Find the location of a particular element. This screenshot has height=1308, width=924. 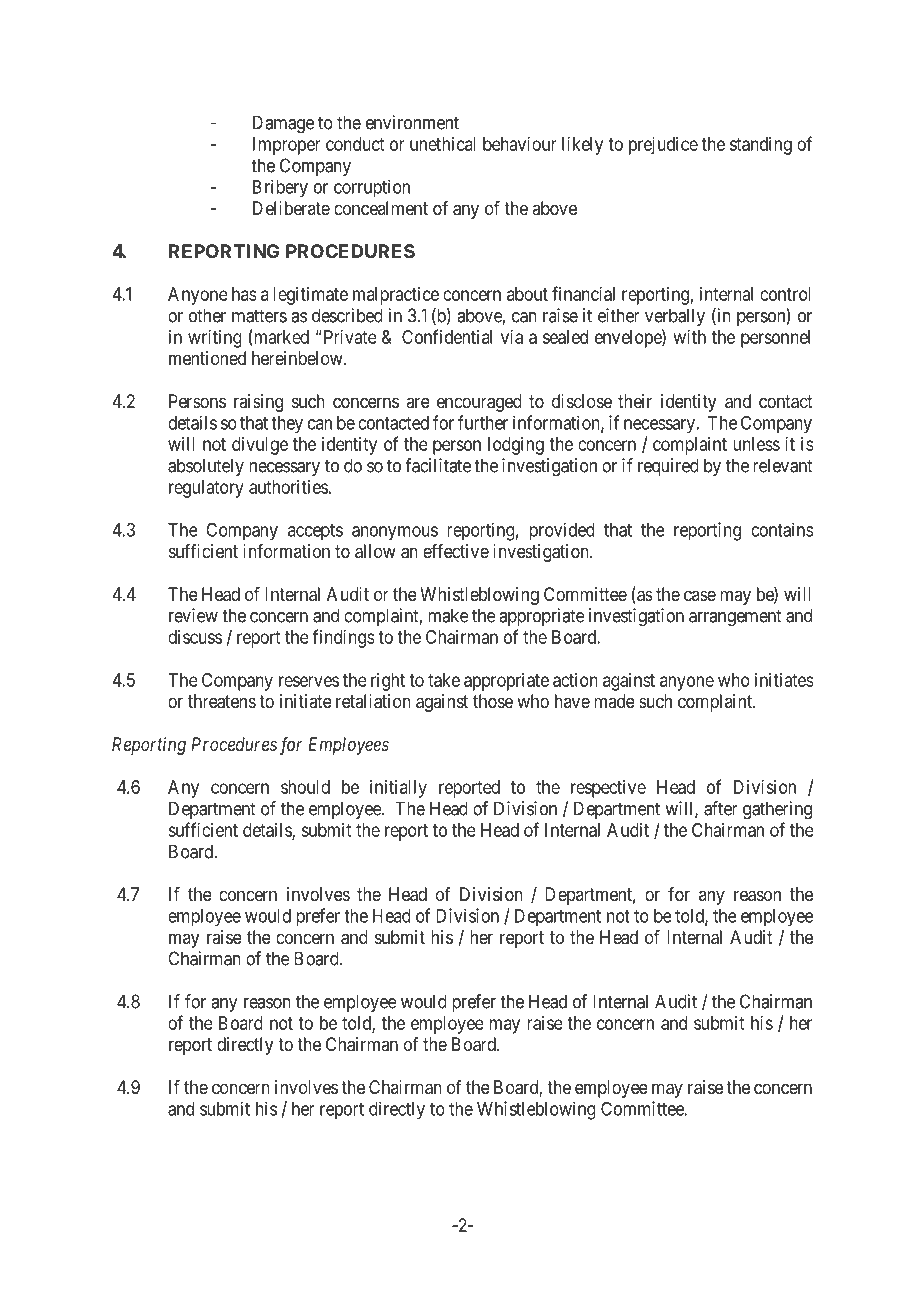

case is located at coordinates (700, 595).
